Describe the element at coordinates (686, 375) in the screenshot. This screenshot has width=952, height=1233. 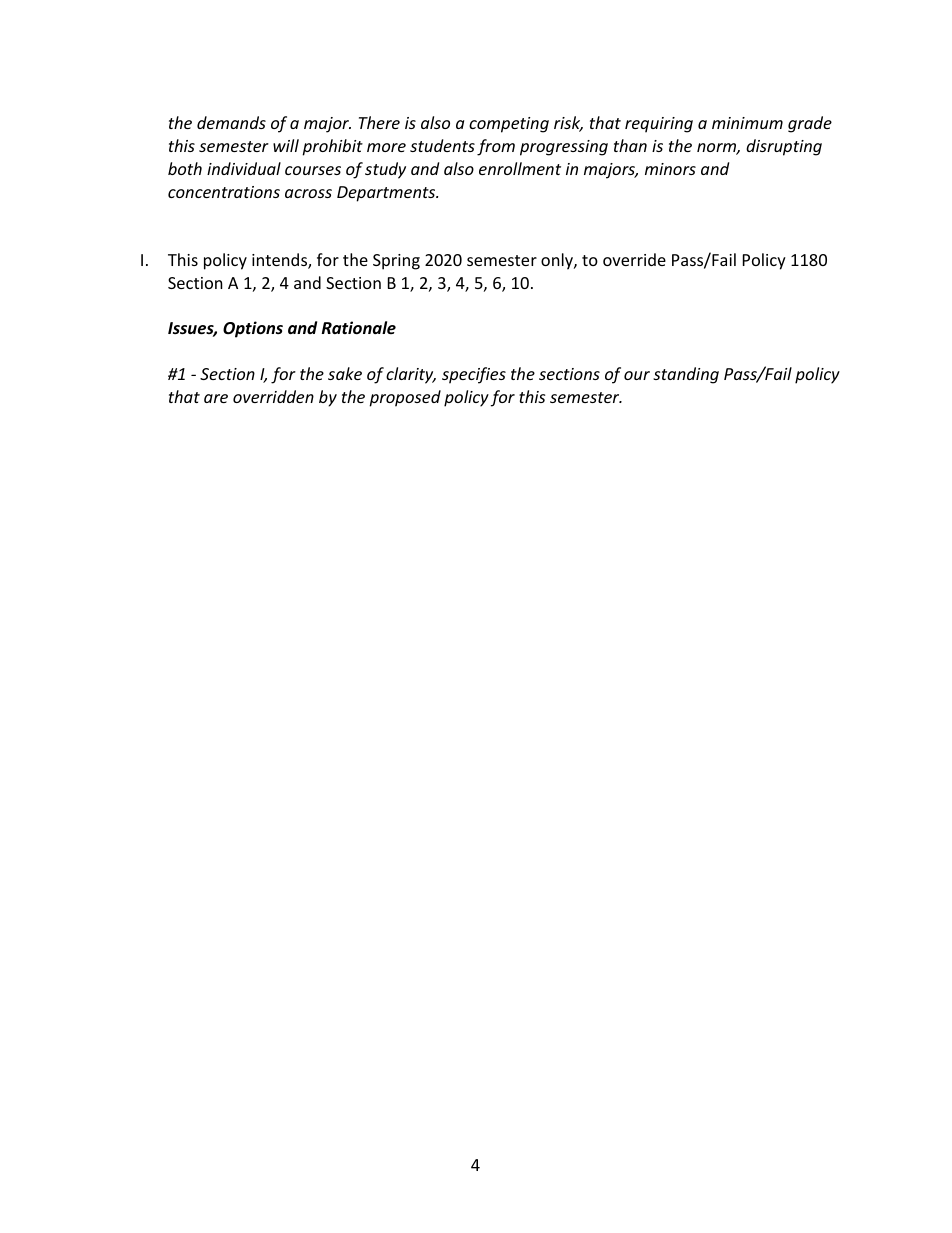
I see `standing` at that location.
